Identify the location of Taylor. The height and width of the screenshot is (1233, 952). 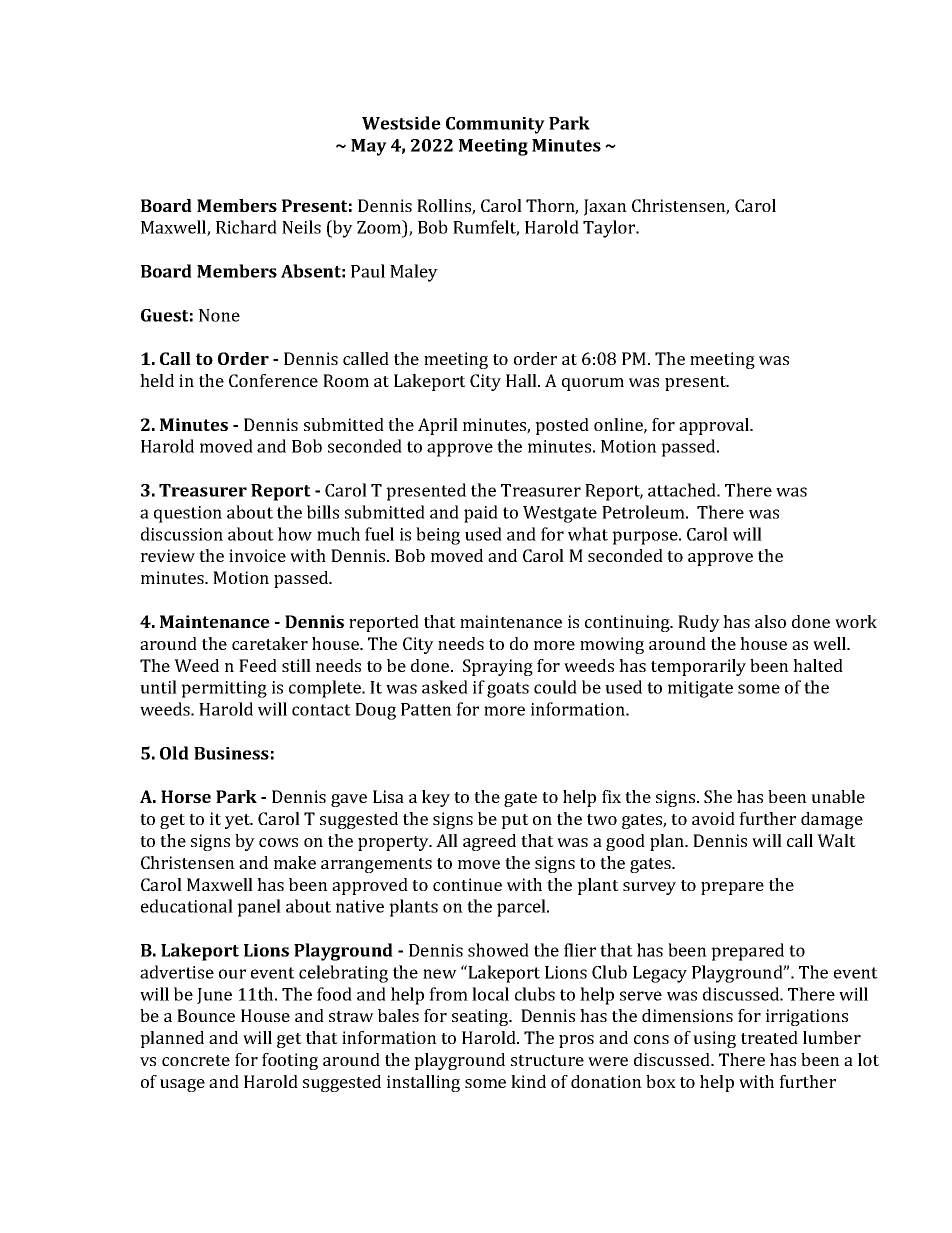
(610, 229).
